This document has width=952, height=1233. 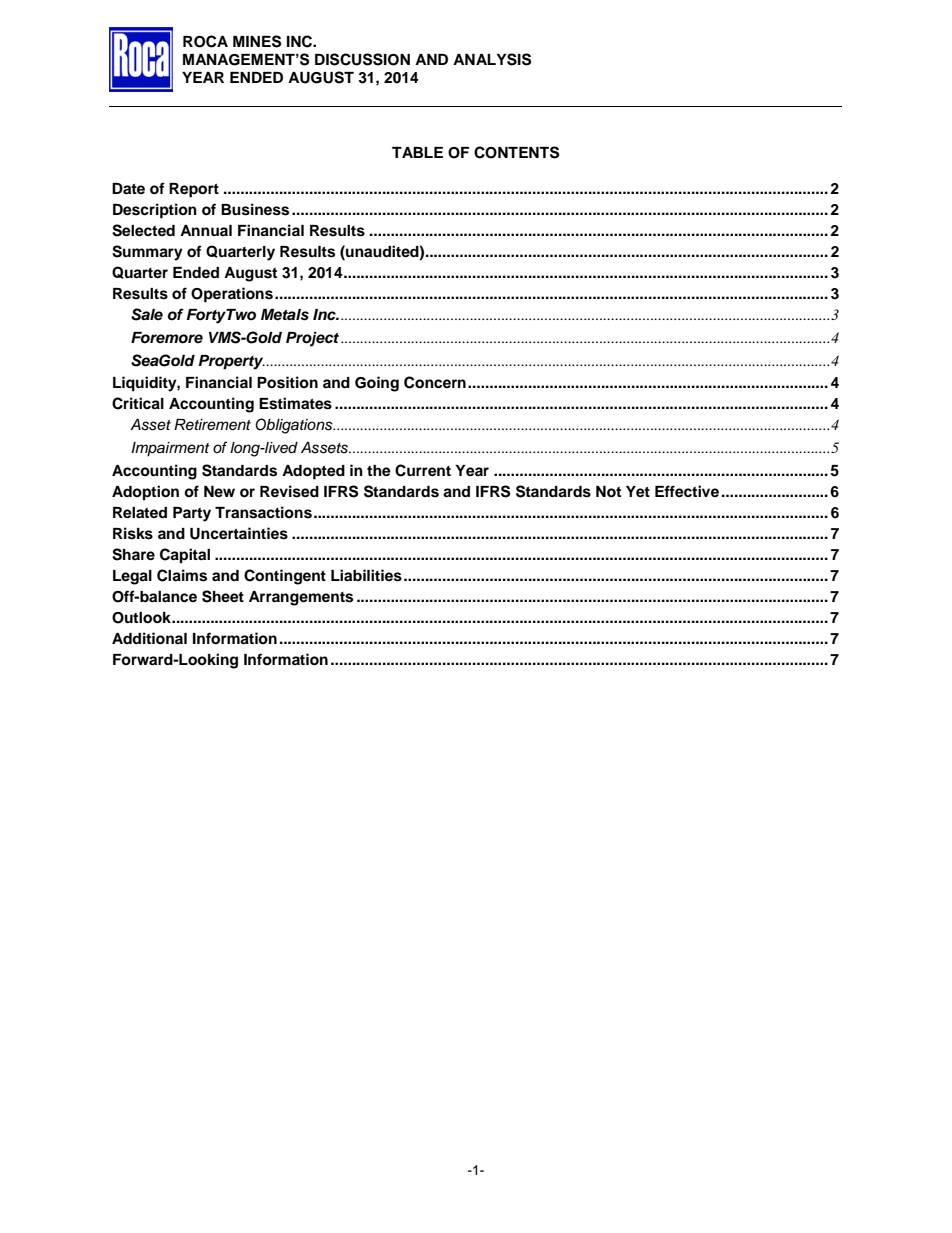 What do you see at coordinates (301, 598) in the document?
I see `Arrangements` at bounding box center [301, 598].
